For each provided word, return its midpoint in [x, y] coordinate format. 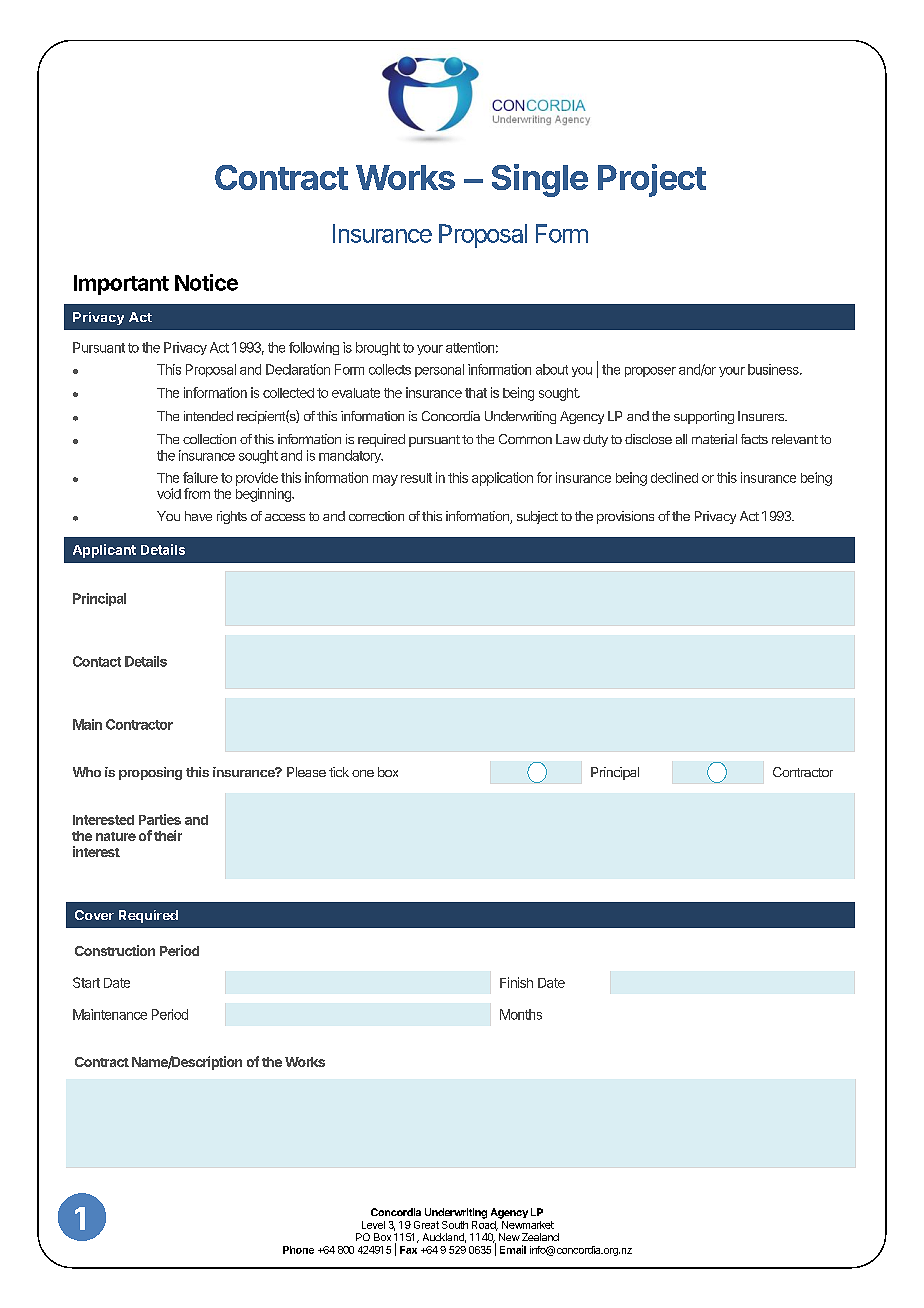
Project [652, 180]
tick [339, 772]
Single [540, 180]
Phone [298, 1250]
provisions [625, 517]
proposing [150, 773]
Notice [206, 282]
